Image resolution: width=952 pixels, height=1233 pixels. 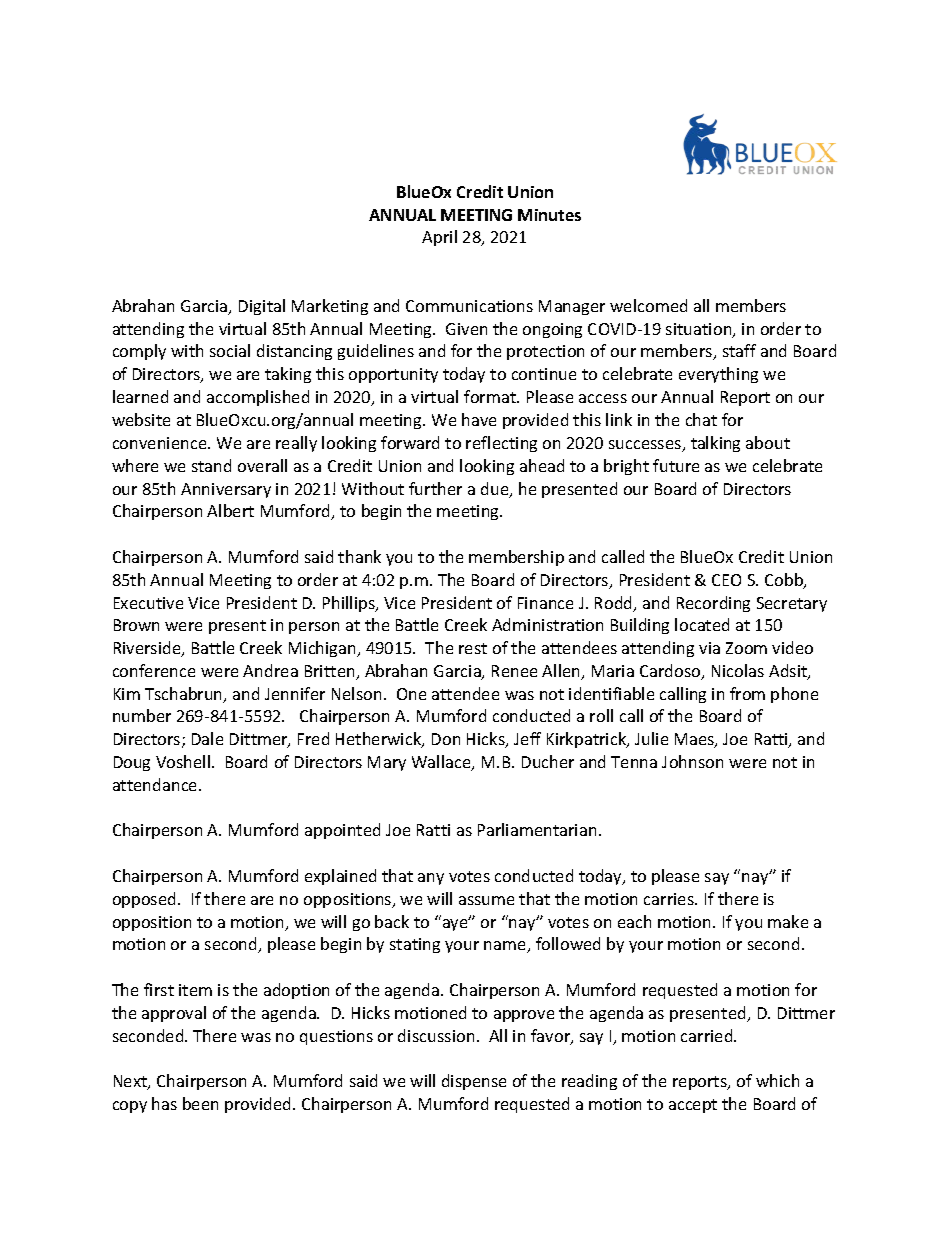 What do you see at coordinates (154, 670) in the screenshot?
I see `conference` at bounding box center [154, 670].
